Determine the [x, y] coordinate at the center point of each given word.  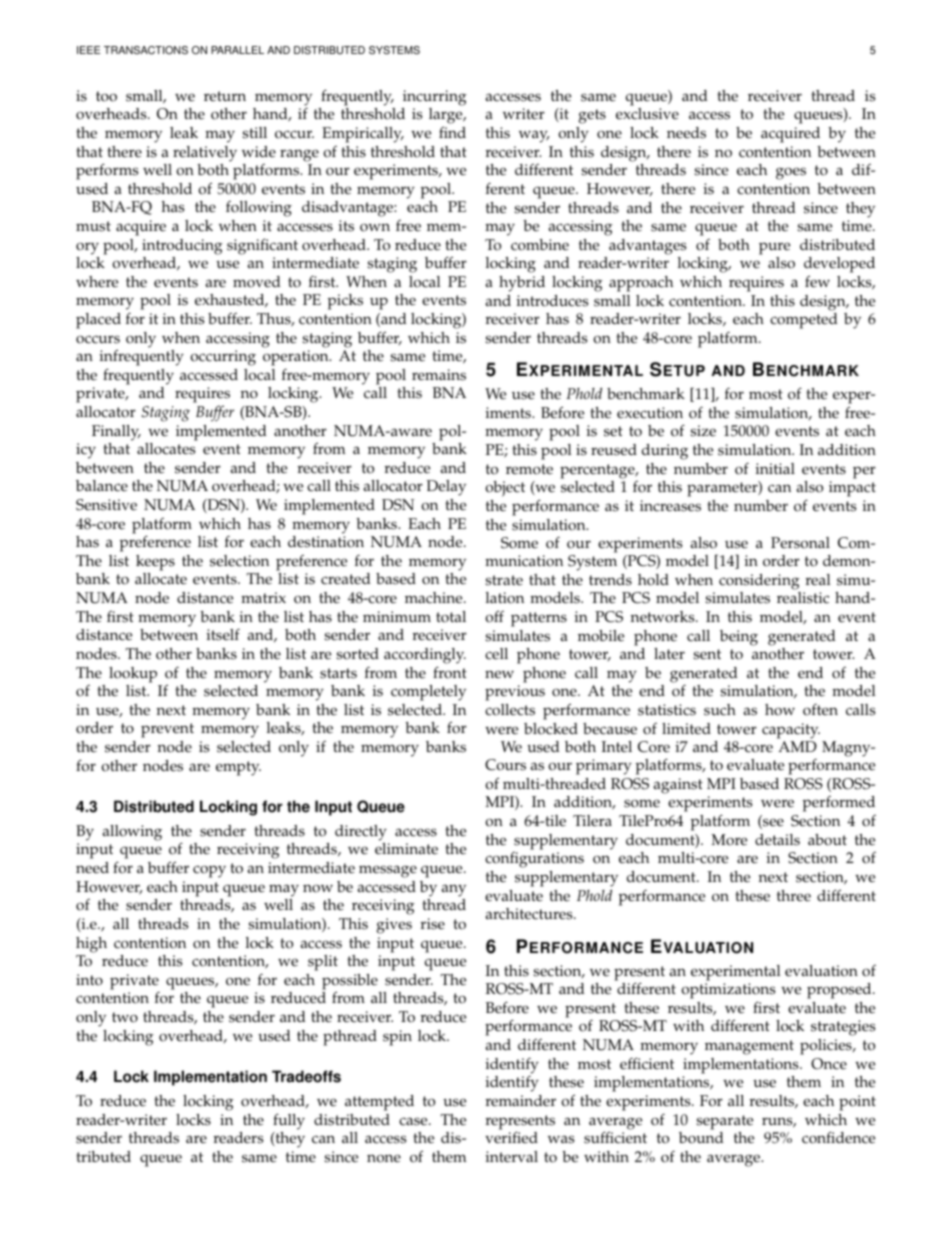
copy [209, 871]
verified [511, 1137]
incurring [435, 98]
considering [759, 582]
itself [223, 634]
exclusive [647, 114]
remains [439, 375]
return [225, 96]
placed [98, 321]
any [453, 890]
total [451, 617]
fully [289, 1121]
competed [804, 321]
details [777, 840]
